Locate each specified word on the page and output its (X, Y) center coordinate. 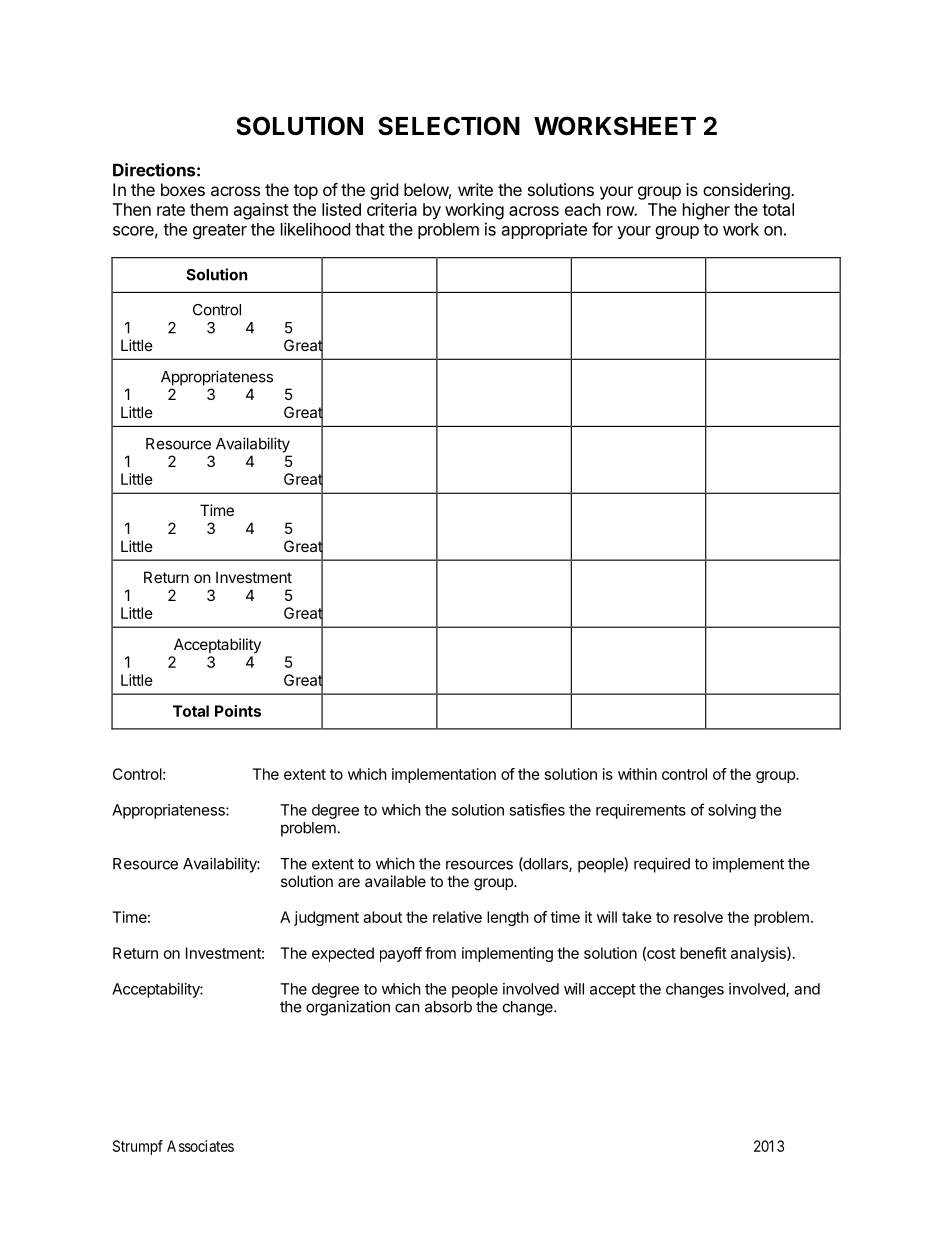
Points (238, 711)
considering (747, 191)
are (349, 882)
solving (732, 811)
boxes (183, 189)
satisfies (537, 809)
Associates (200, 1146)
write (475, 189)
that (370, 229)
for (602, 229)
